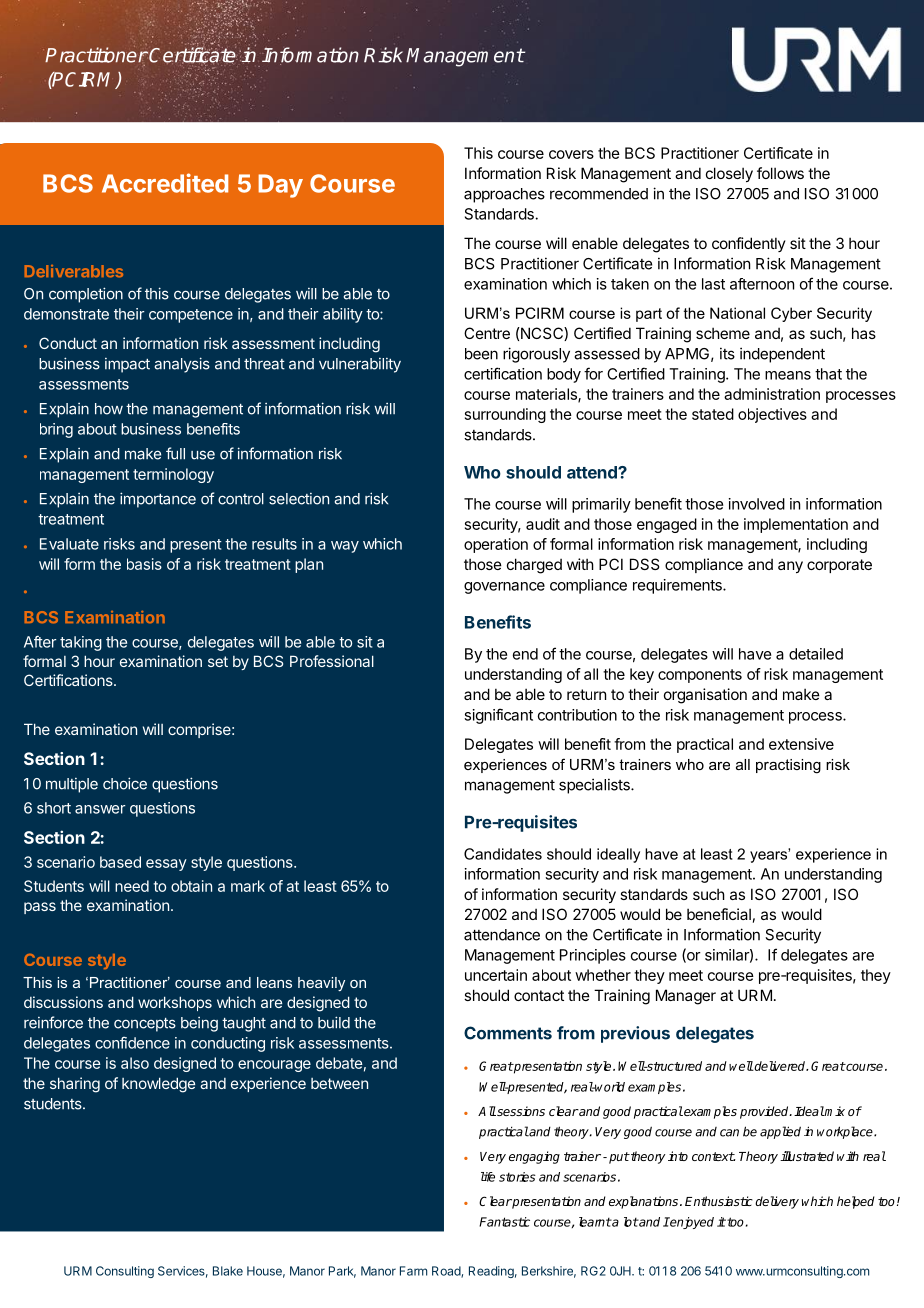 The image size is (924, 1308). I want to click on approaches, so click(504, 195).
